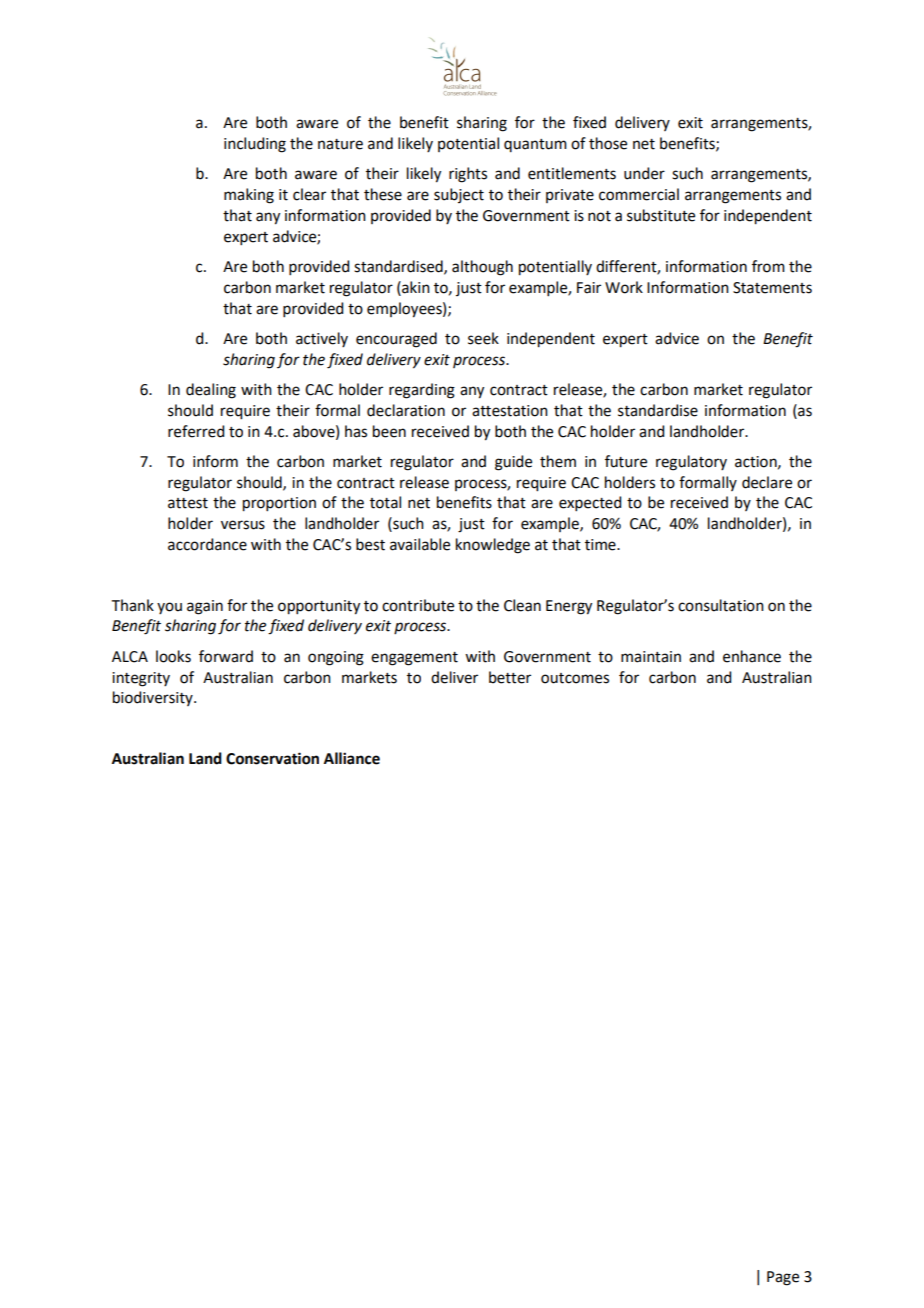 This screenshot has height=1308, width=924. What do you see at coordinates (468, 175) in the screenshot?
I see `rights` at bounding box center [468, 175].
